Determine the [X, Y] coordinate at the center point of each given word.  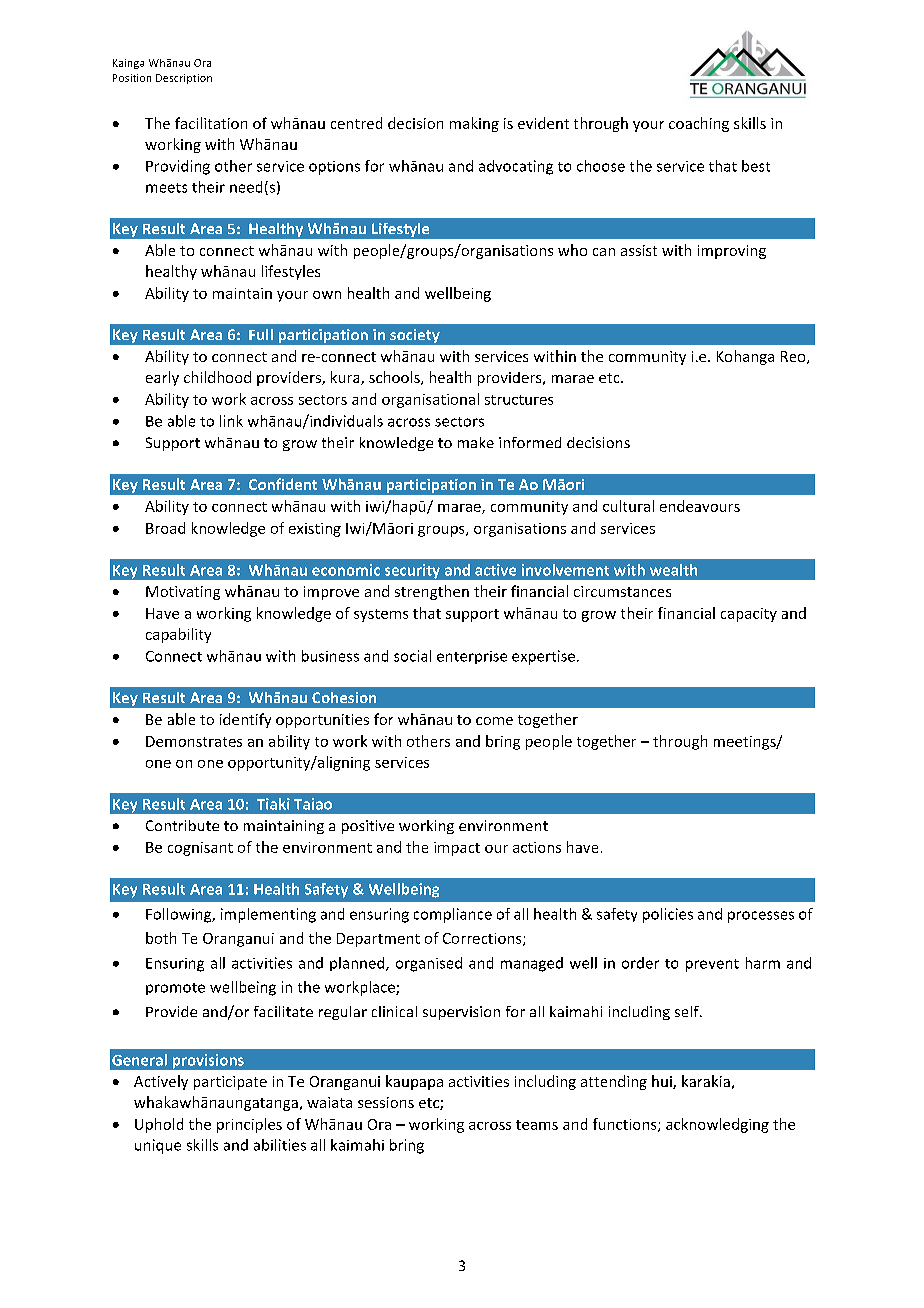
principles [249, 1125]
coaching [699, 124]
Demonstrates [194, 741]
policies [668, 915]
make [476, 442]
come [494, 721]
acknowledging [717, 1125]
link [231, 421]
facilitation [211, 123]
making [474, 124]
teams [537, 1125]
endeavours [700, 506]
